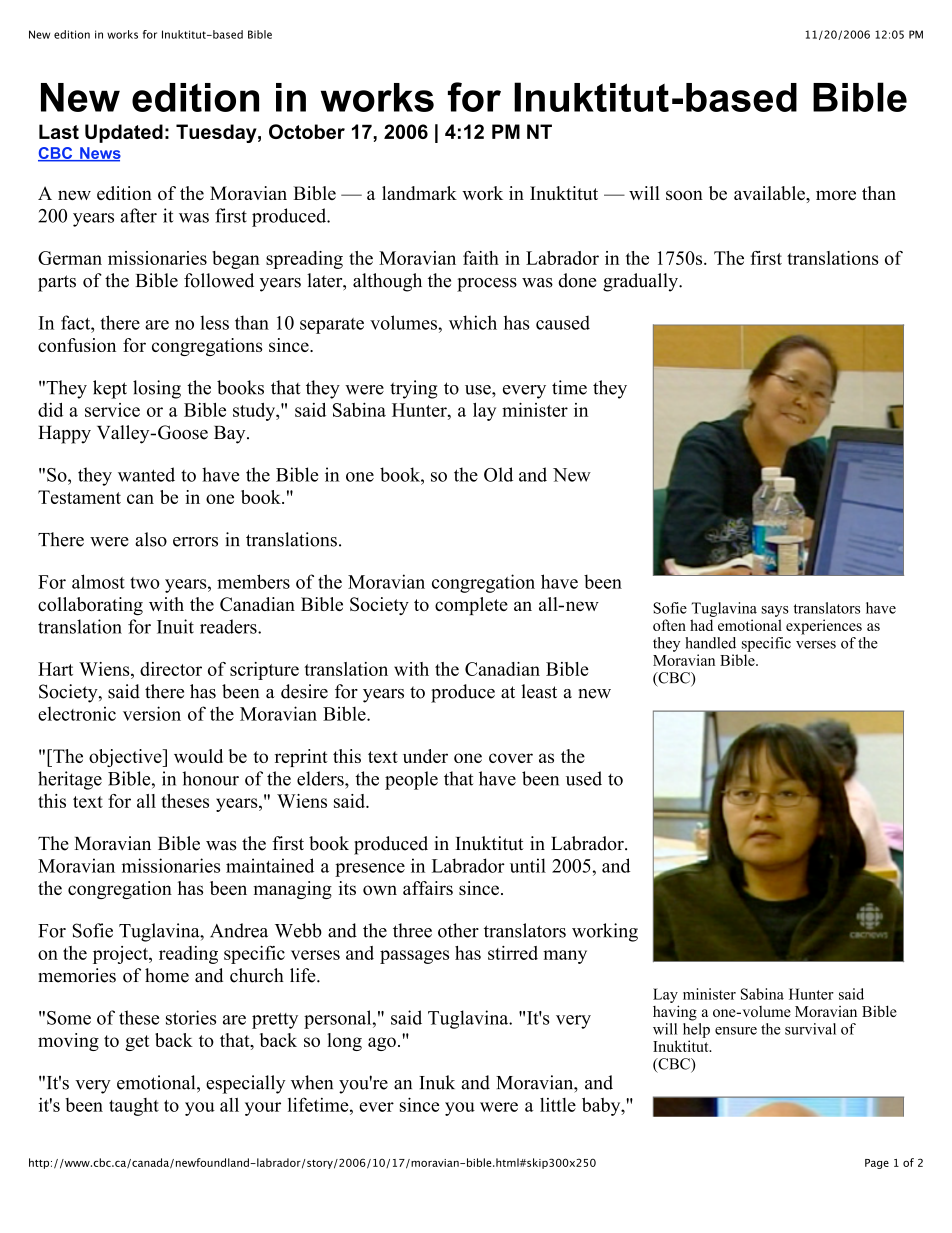 The width and height of the screenshot is (952, 1233). Describe the element at coordinates (99, 154) in the screenshot. I see `News` at that location.
